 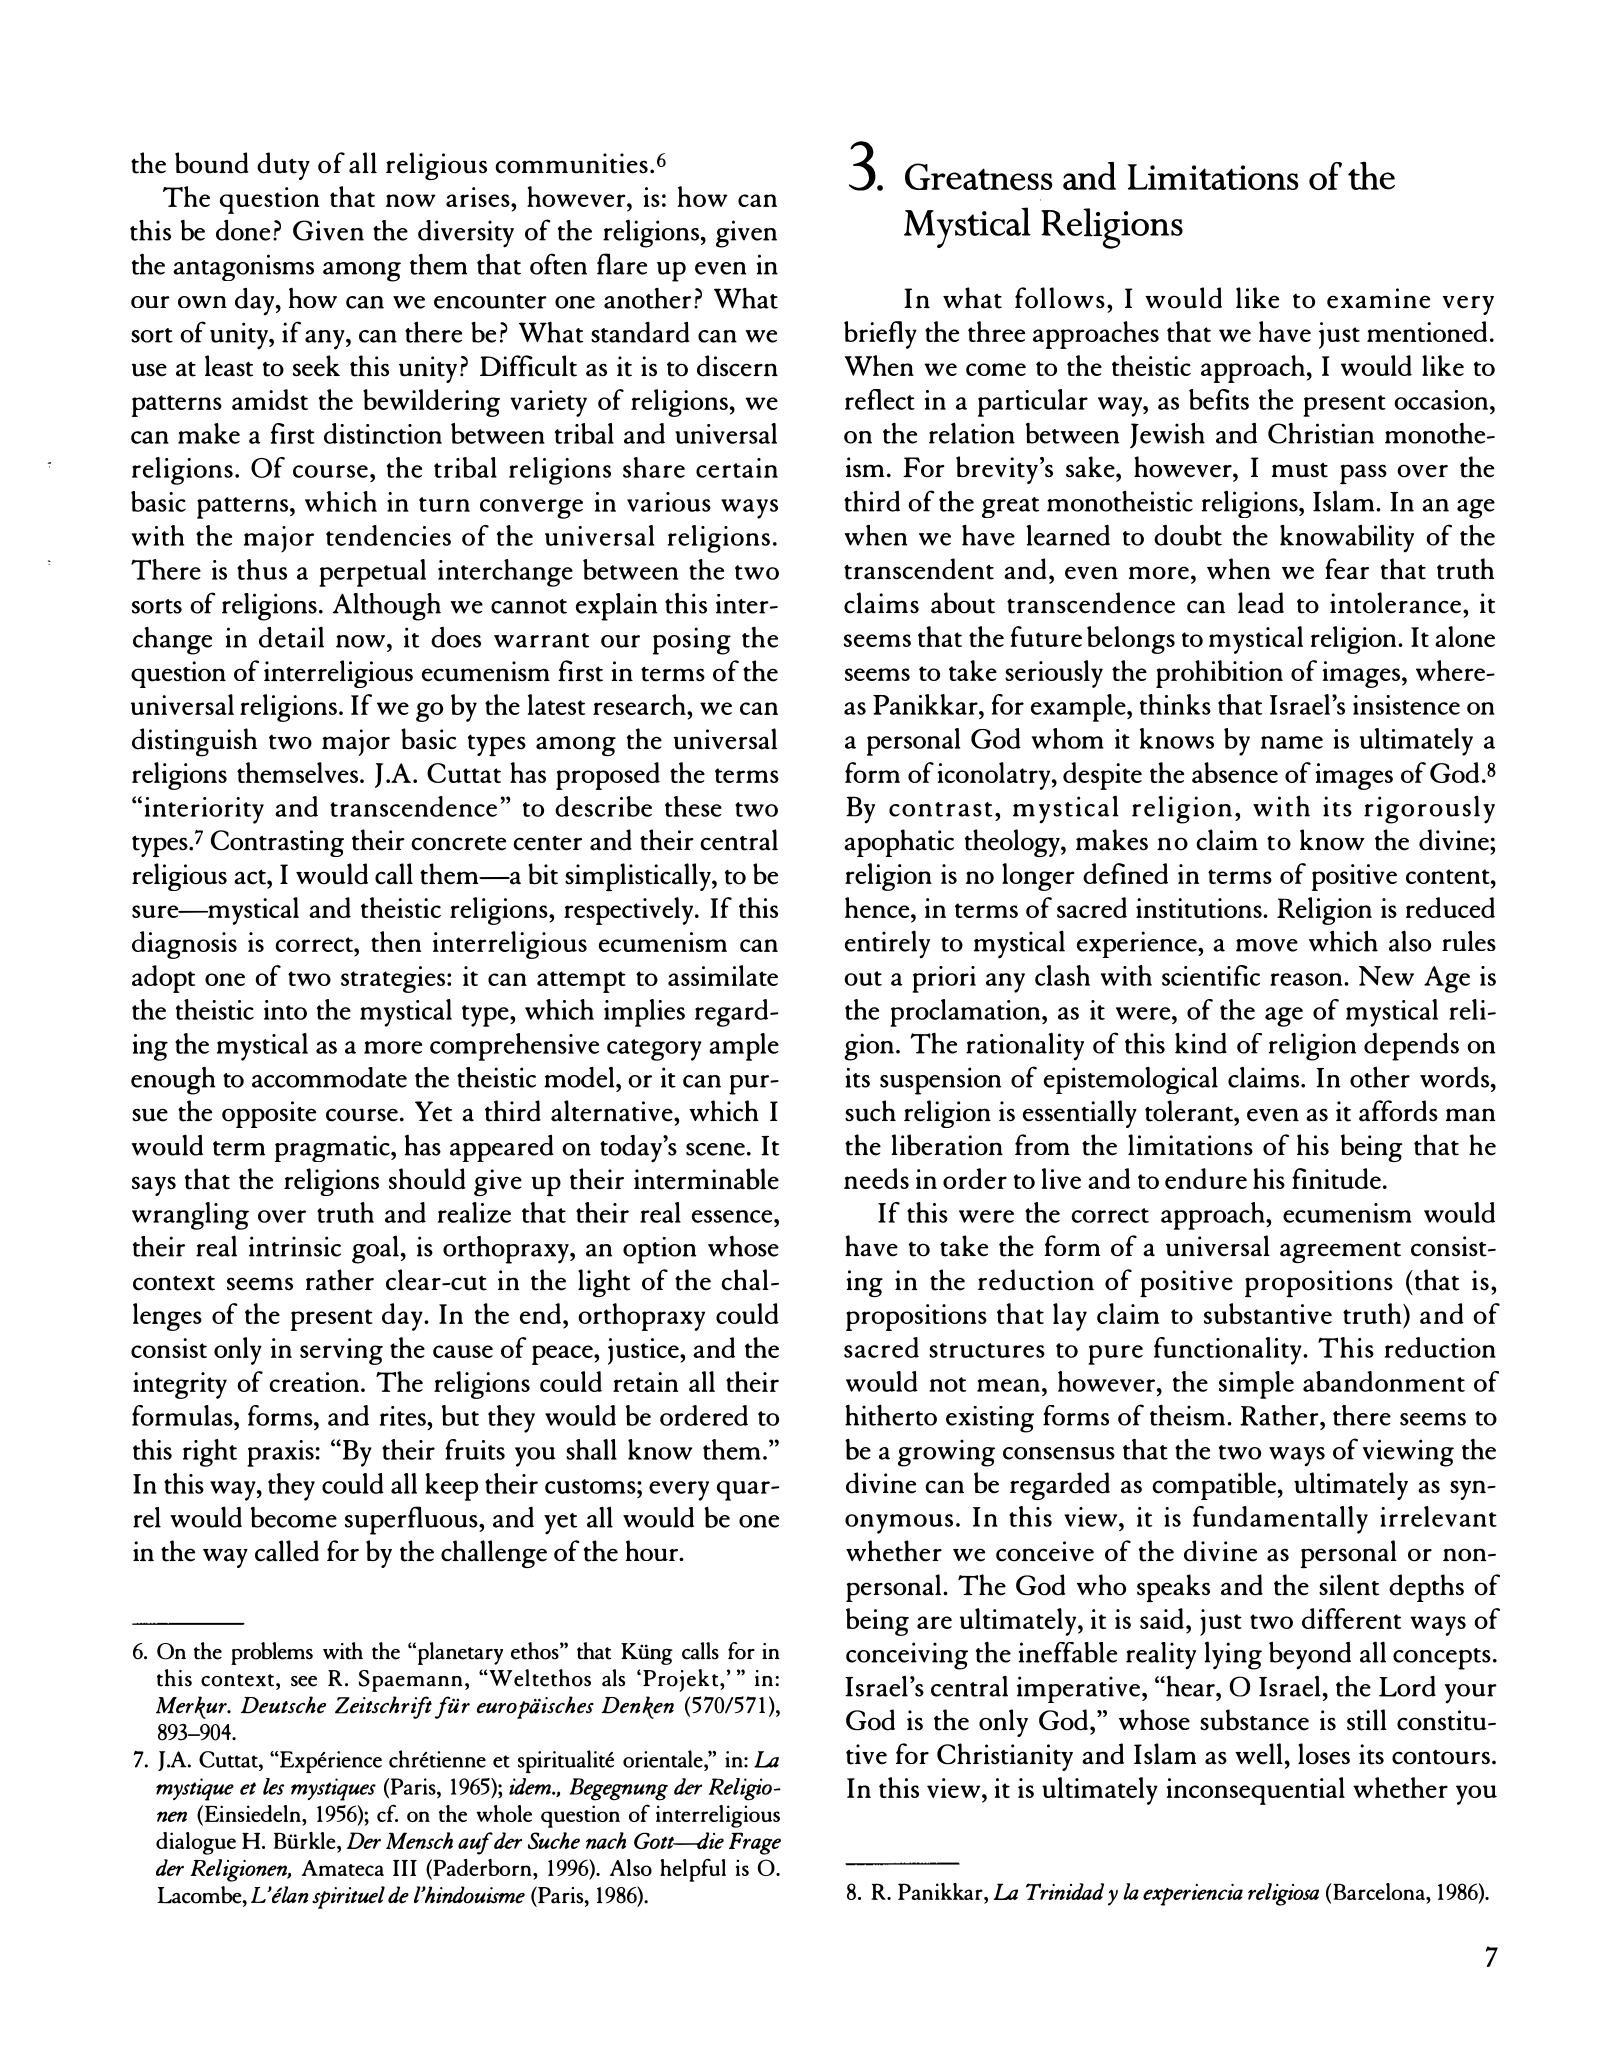 What do you see at coordinates (1256, 1791) in the screenshot?
I see `inconsequential` at bounding box center [1256, 1791].
